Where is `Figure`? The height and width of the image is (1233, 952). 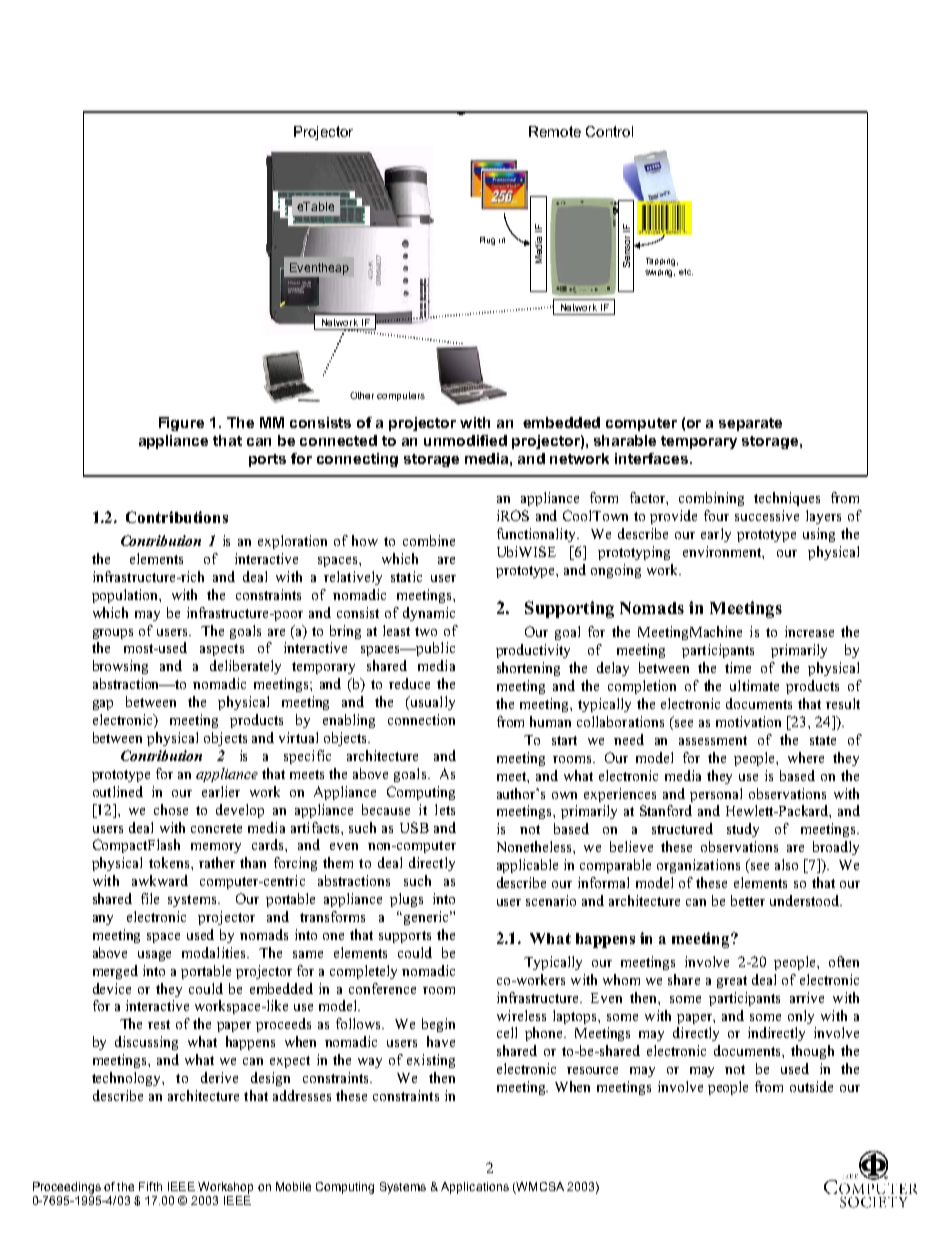
Figure is located at coordinates (181, 424).
